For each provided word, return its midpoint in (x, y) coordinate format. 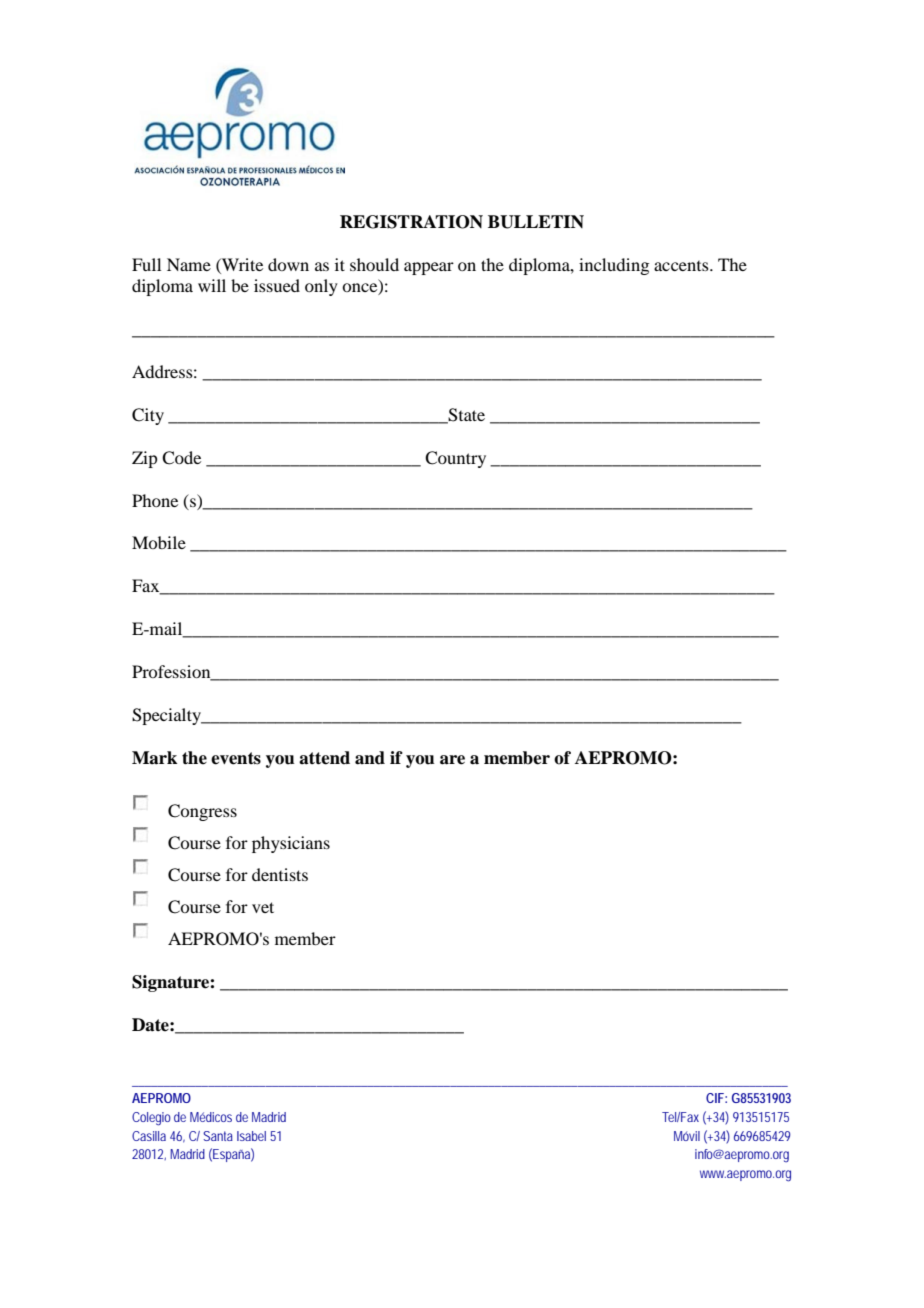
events (236, 758)
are (452, 760)
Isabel (251, 1136)
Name (189, 264)
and (370, 758)
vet (263, 907)
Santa (218, 1136)
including (614, 266)
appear (429, 268)
